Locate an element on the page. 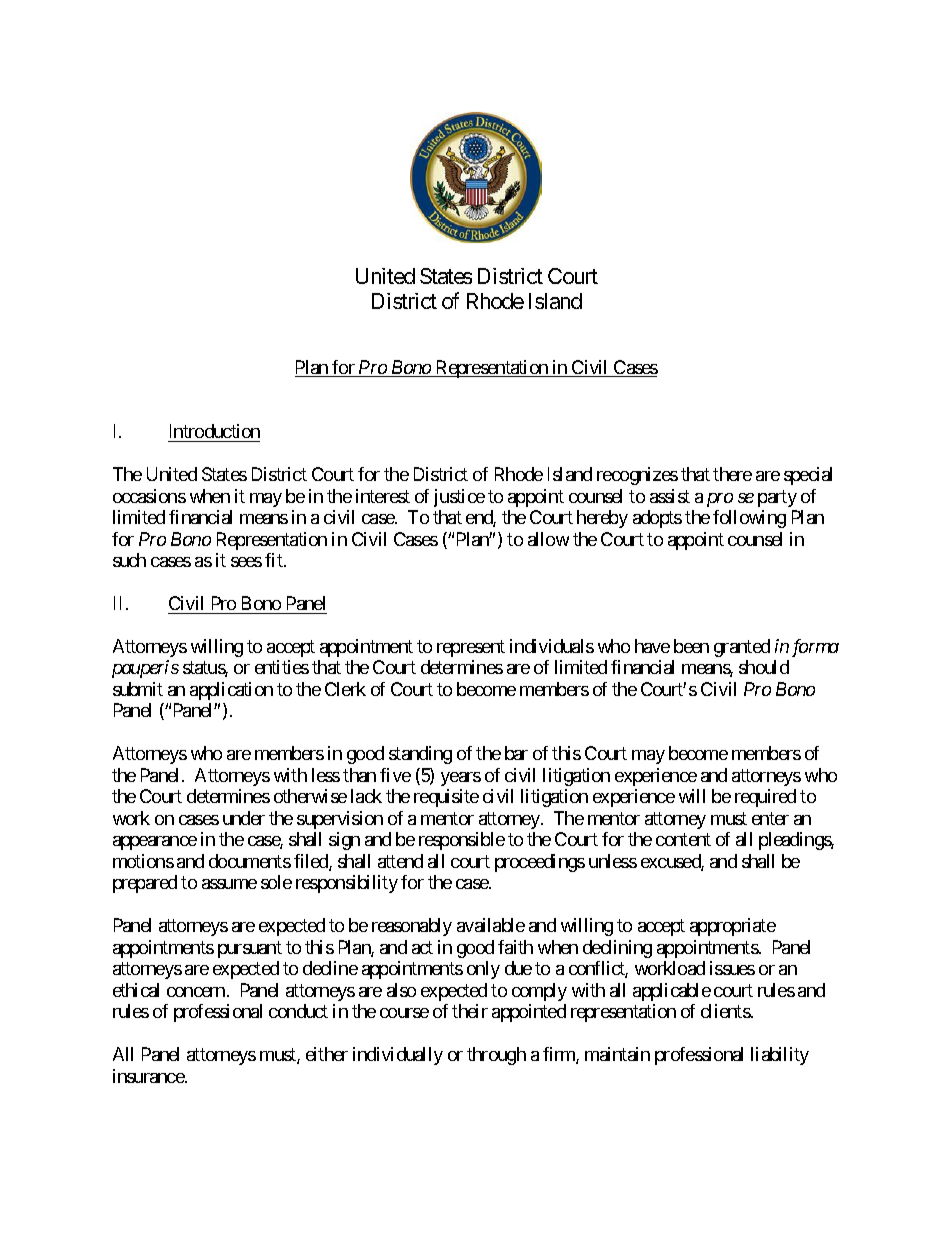  bar is located at coordinates (516, 753).
